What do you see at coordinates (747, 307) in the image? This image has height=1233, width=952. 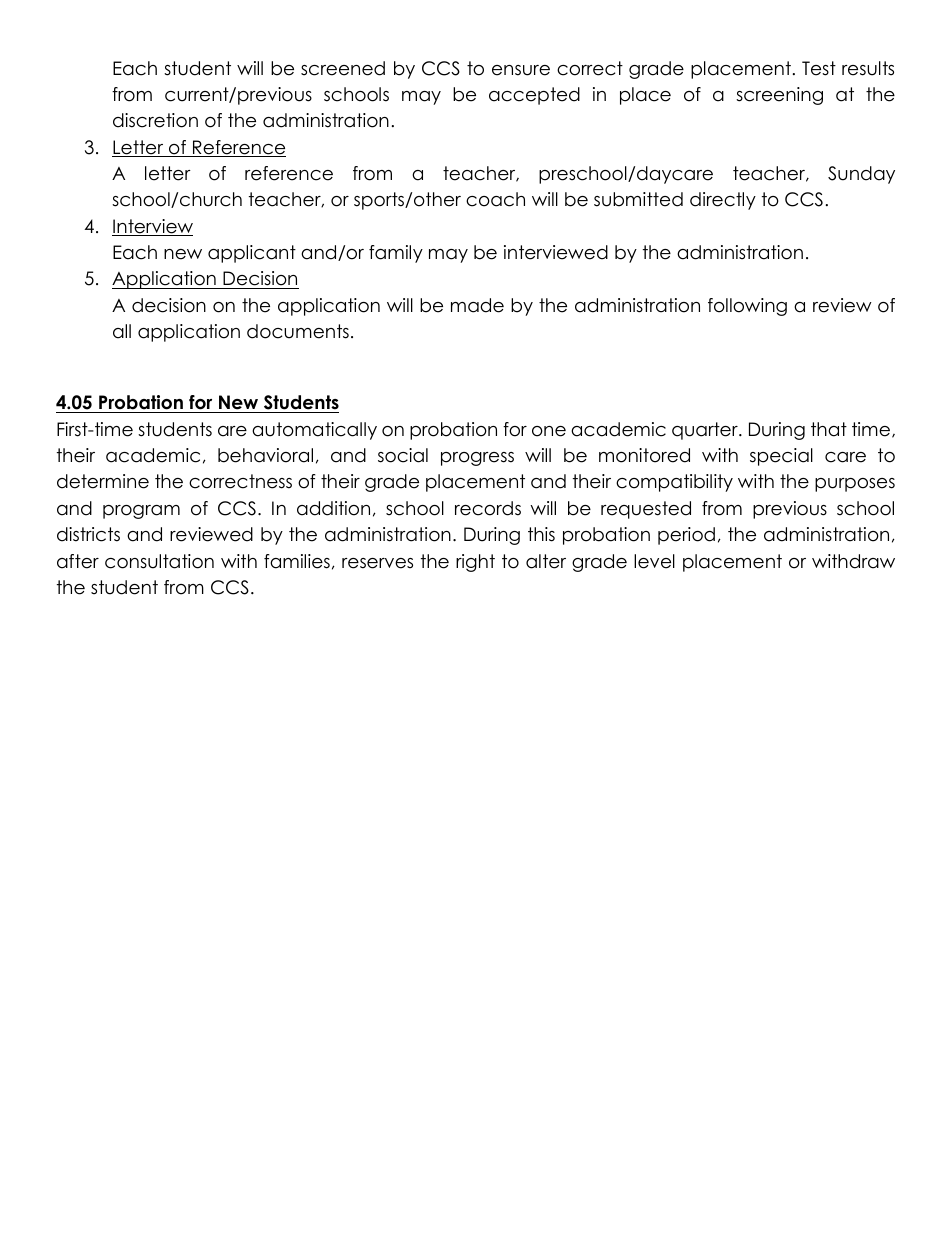 I see `following` at bounding box center [747, 307].
